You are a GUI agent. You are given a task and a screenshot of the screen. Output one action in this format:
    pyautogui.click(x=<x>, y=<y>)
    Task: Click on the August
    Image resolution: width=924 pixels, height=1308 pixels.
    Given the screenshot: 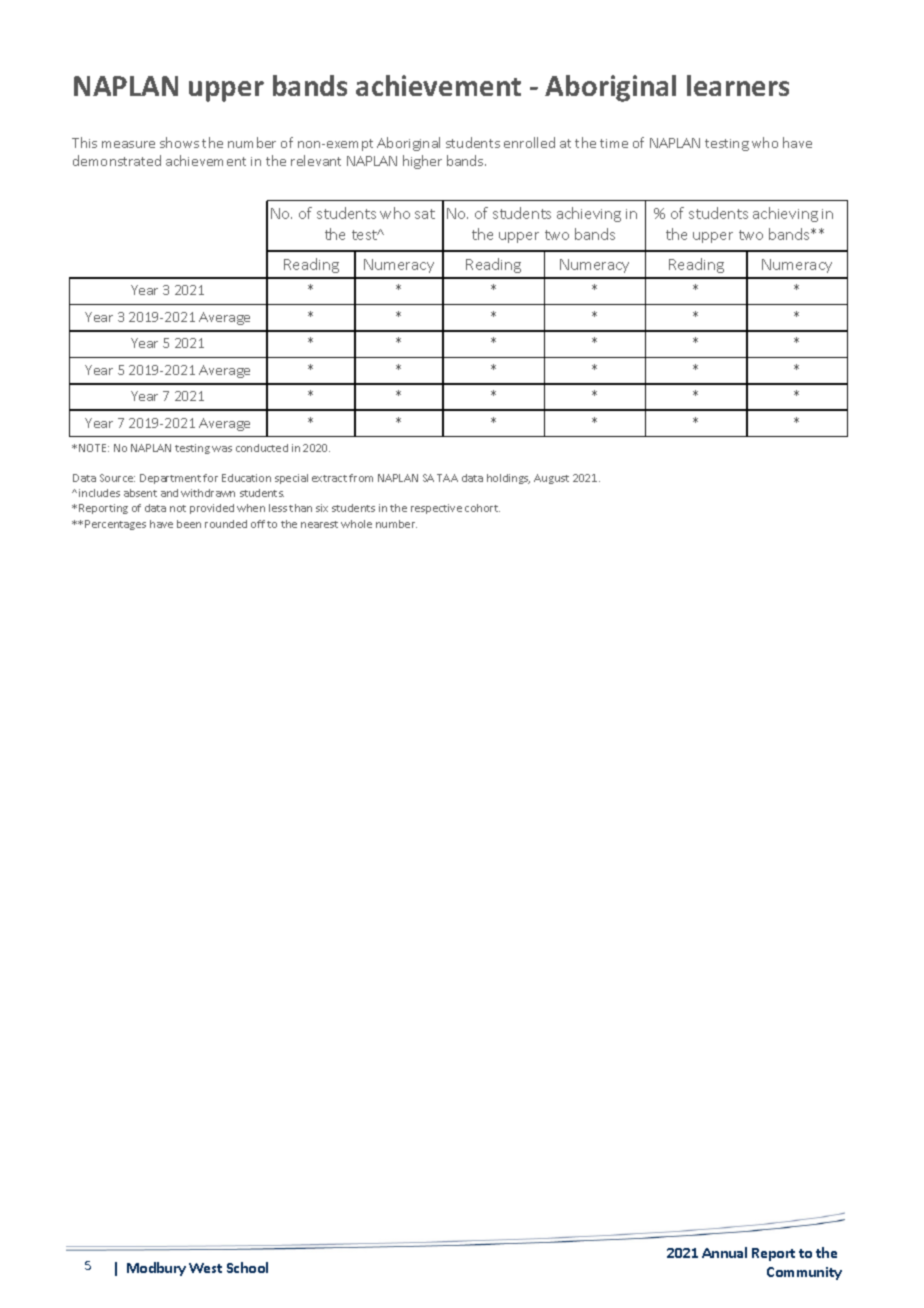 What is the action you would take?
    pyautogui.click(x=551, y=479)
